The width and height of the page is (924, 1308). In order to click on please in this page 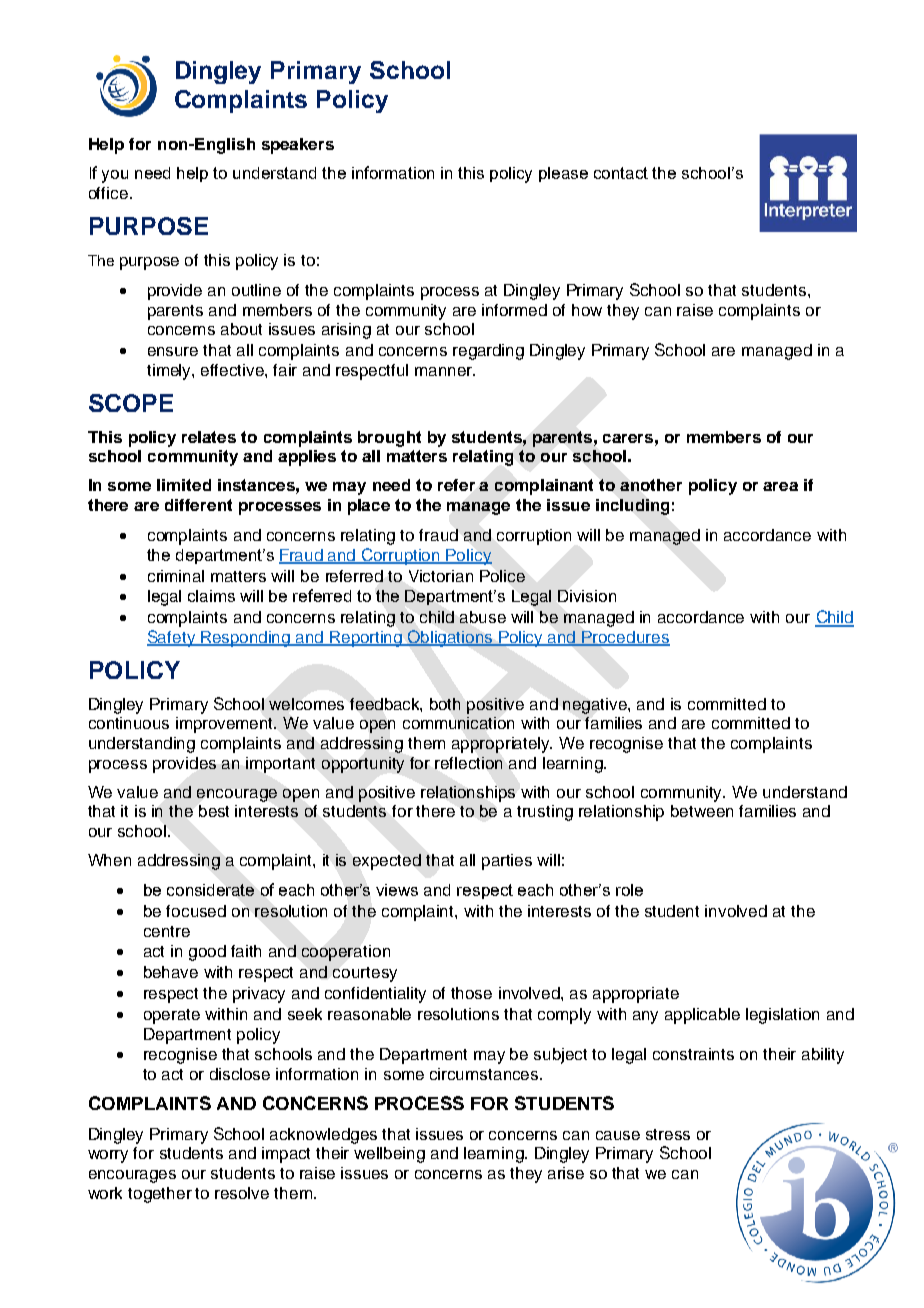, I will do `click(563, 174)`.
